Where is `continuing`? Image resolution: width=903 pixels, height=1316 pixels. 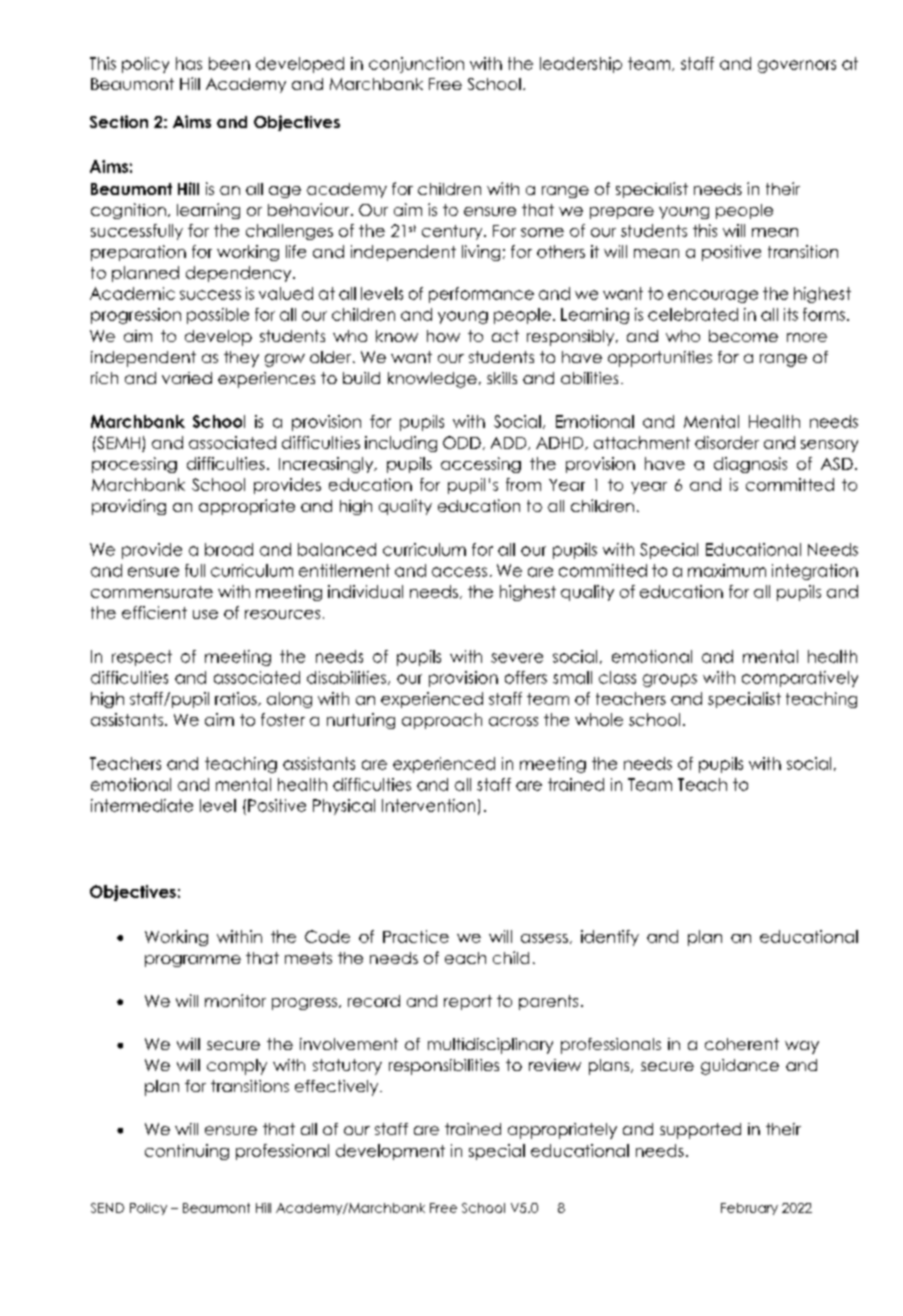
continuing is located at coordinates (187, 1152).
